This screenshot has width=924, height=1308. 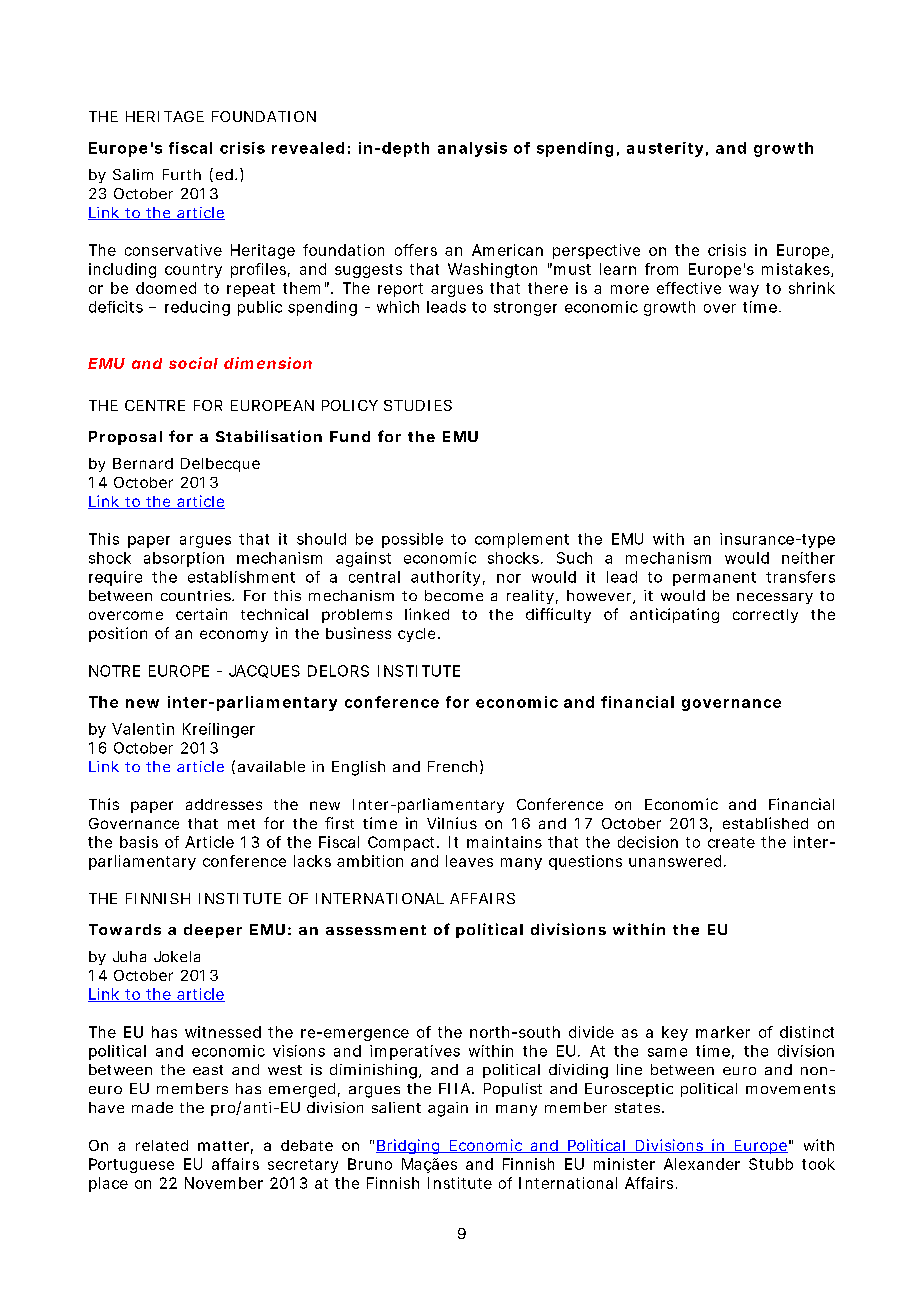 I want to click on cycle, so click(x=416, y=635).
